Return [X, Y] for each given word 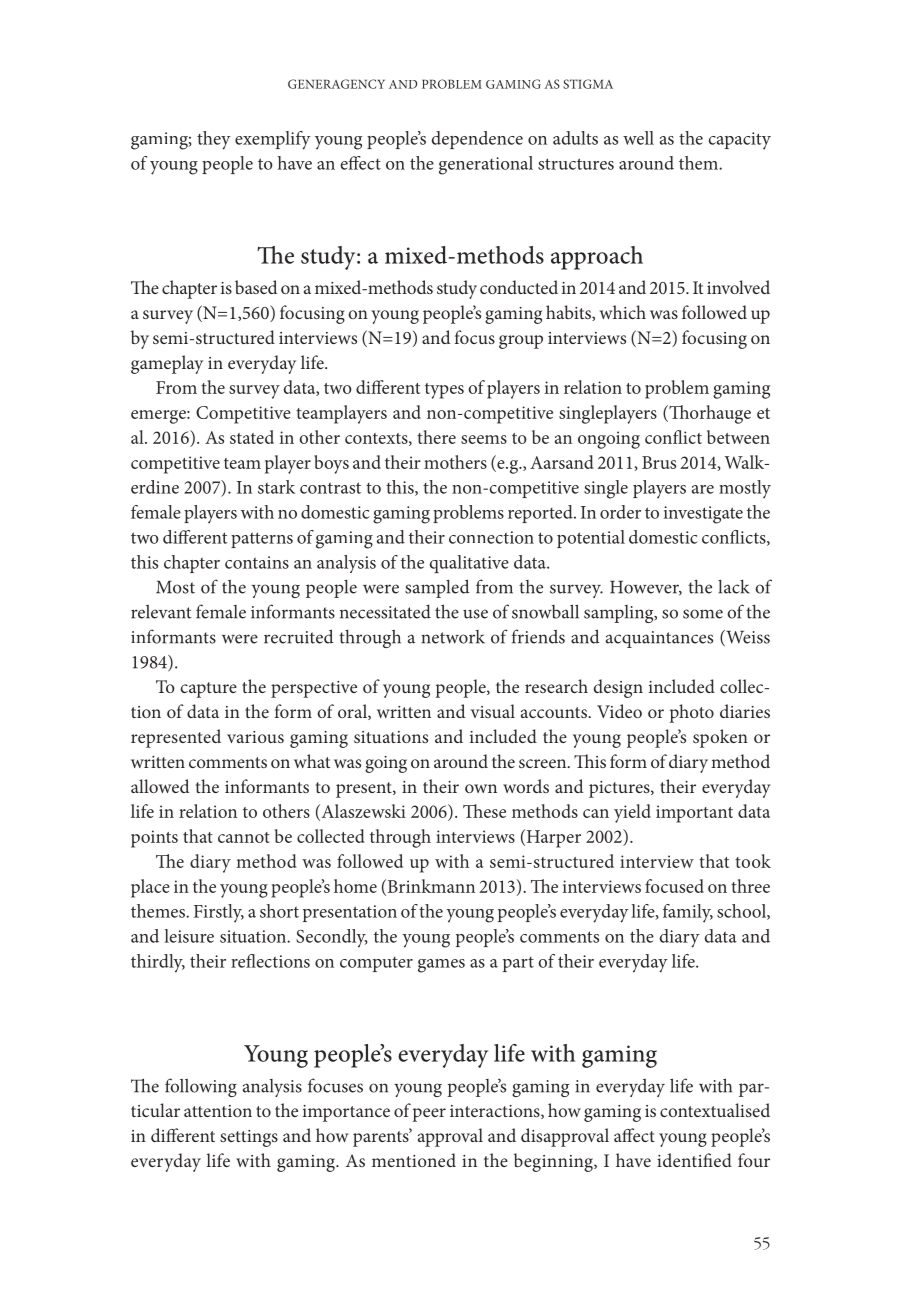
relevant [161, 612]
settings [249, 1138]
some [703, 614]
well [638, 138]
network [453, 637]
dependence [477, 140]
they [214, 140]
